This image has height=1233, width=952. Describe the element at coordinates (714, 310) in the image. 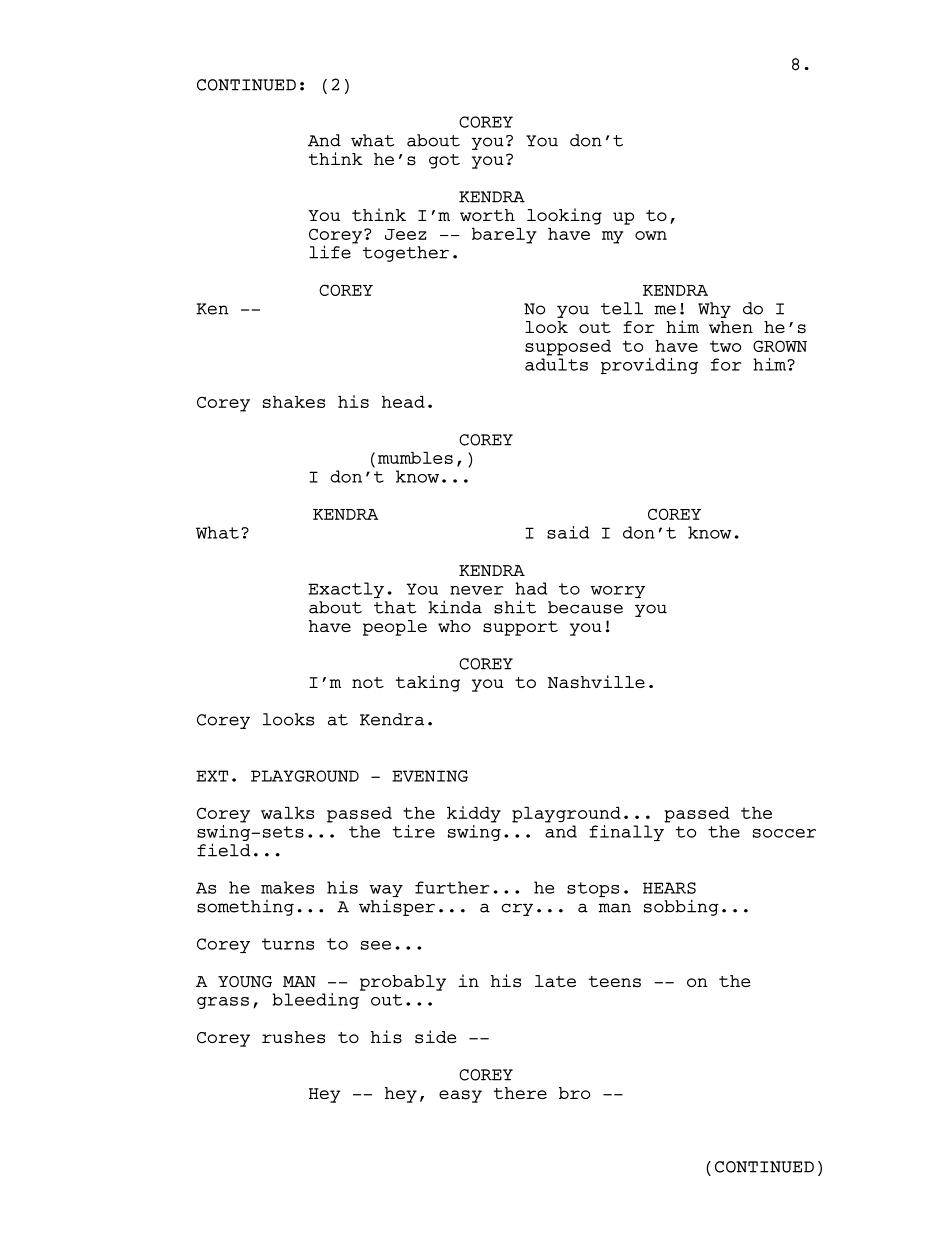

I see `Why` at that location.
